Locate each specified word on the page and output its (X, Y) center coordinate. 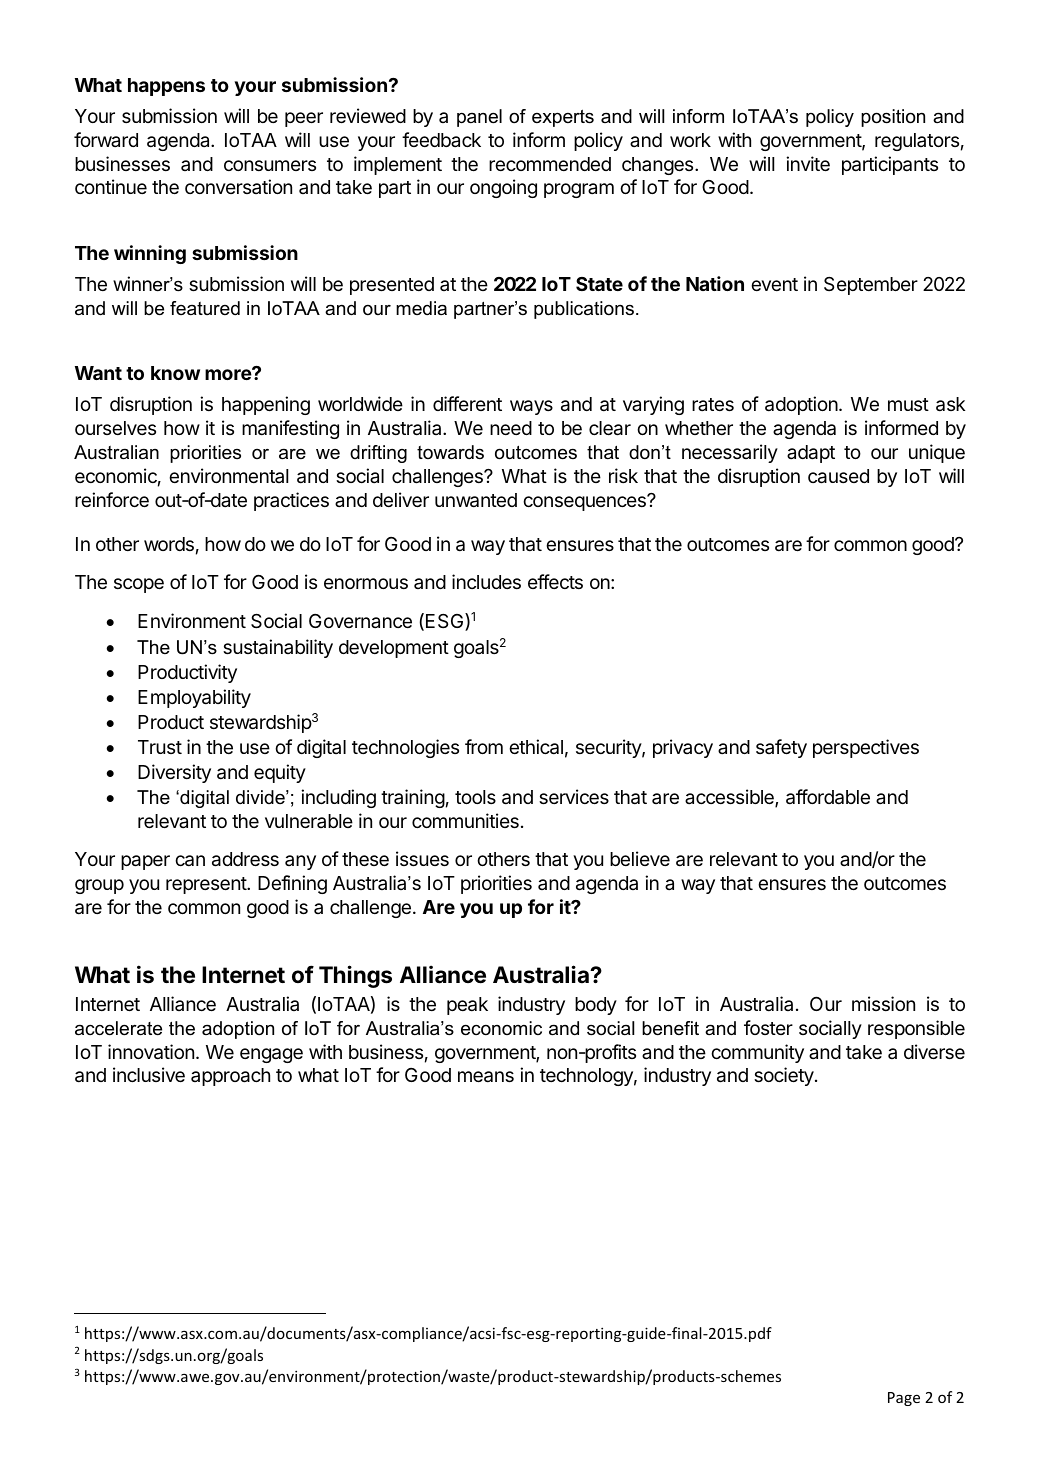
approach (230, 1077)
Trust (160, 747)
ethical (536, 747)
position (893, 118)
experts (563, 118)
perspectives (866, 748)
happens (166, 87)
